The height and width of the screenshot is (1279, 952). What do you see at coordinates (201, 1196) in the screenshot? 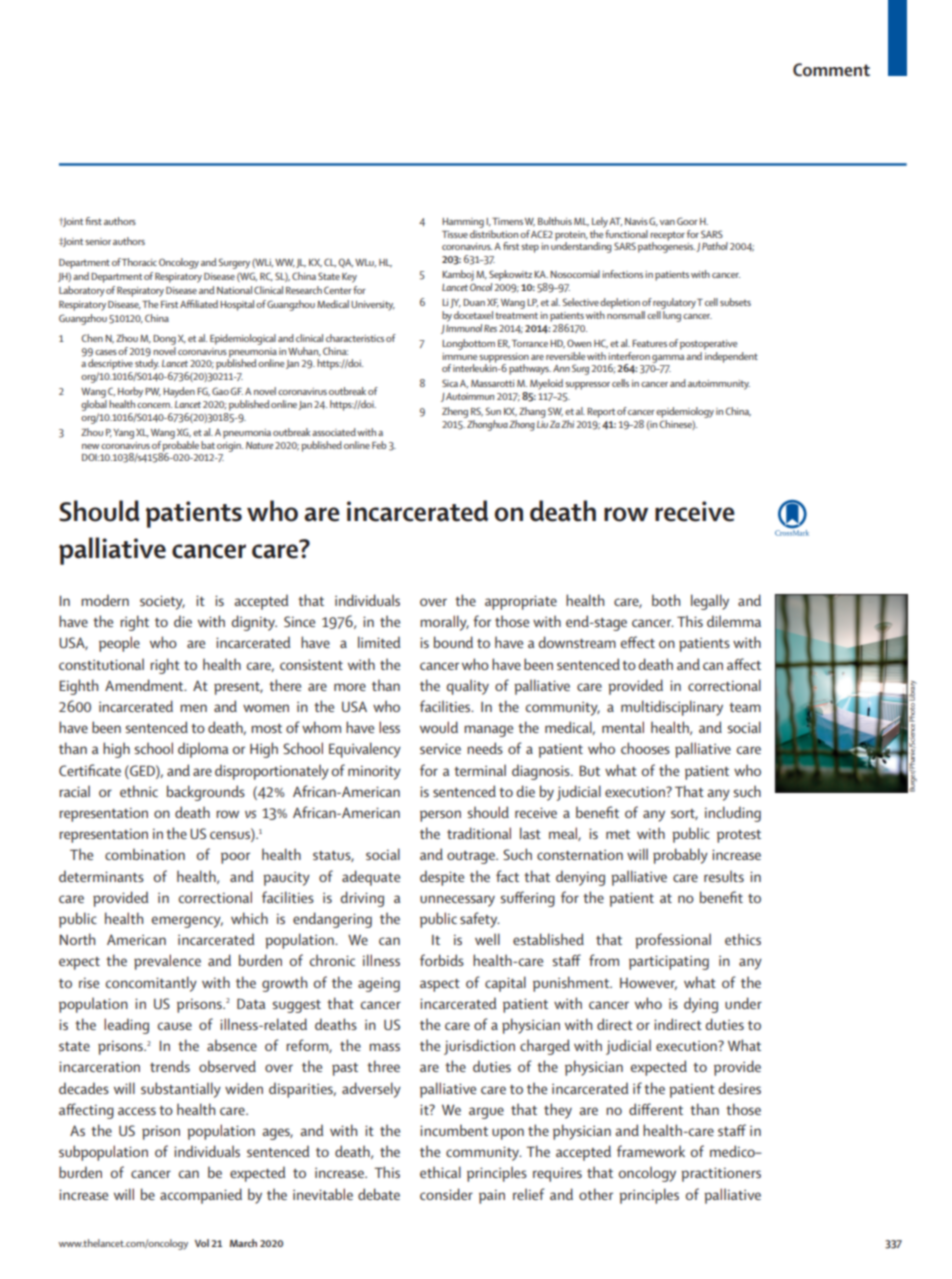
I see `accompanied` at bounding box center [201, 1196].
